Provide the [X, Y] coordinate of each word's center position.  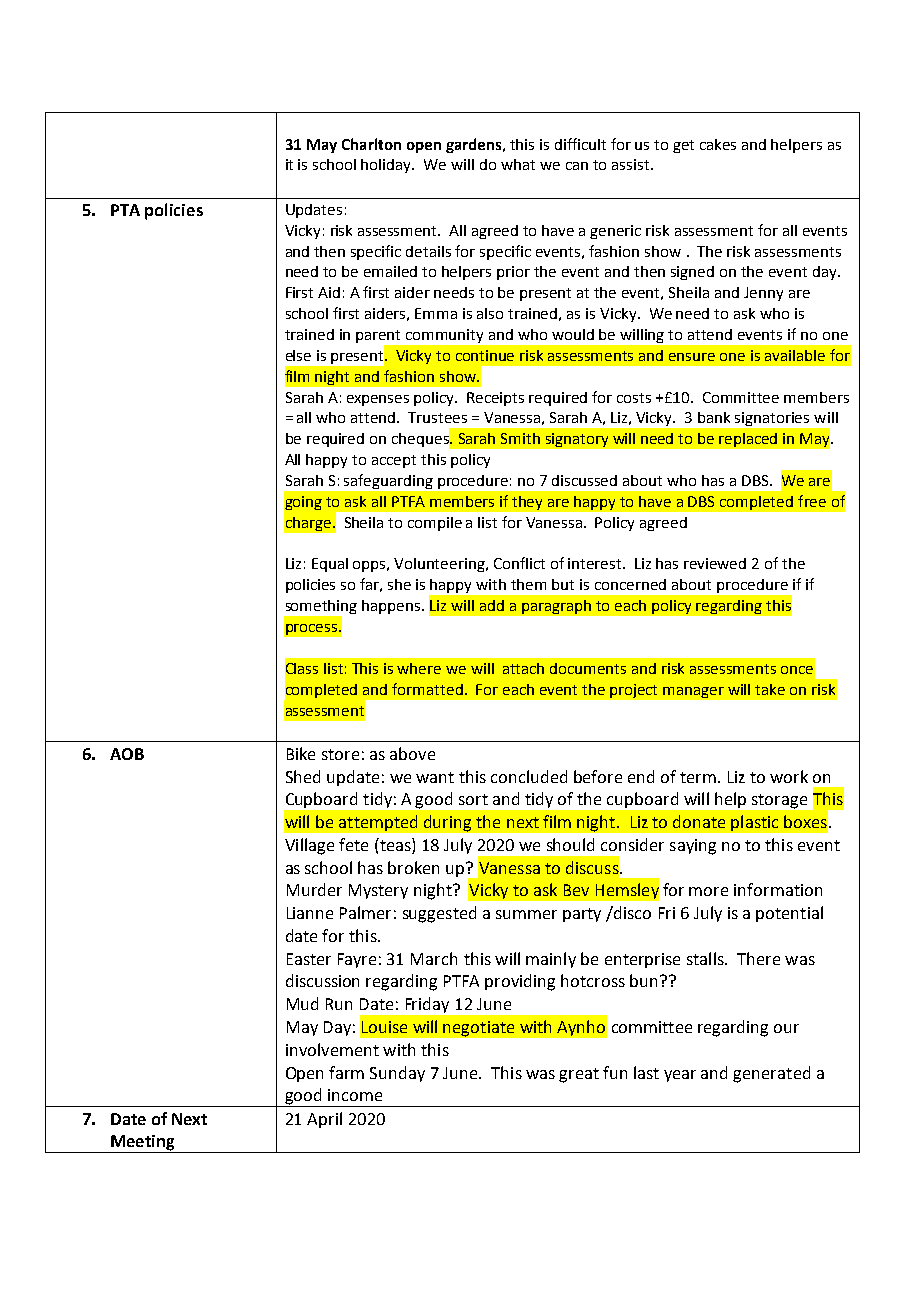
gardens [475, 145]
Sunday [397, 1074]
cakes [718, 144]
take [770, 689]
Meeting [143, 1144]
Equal [330, 565]
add [492, 605]
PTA [125, 210]
